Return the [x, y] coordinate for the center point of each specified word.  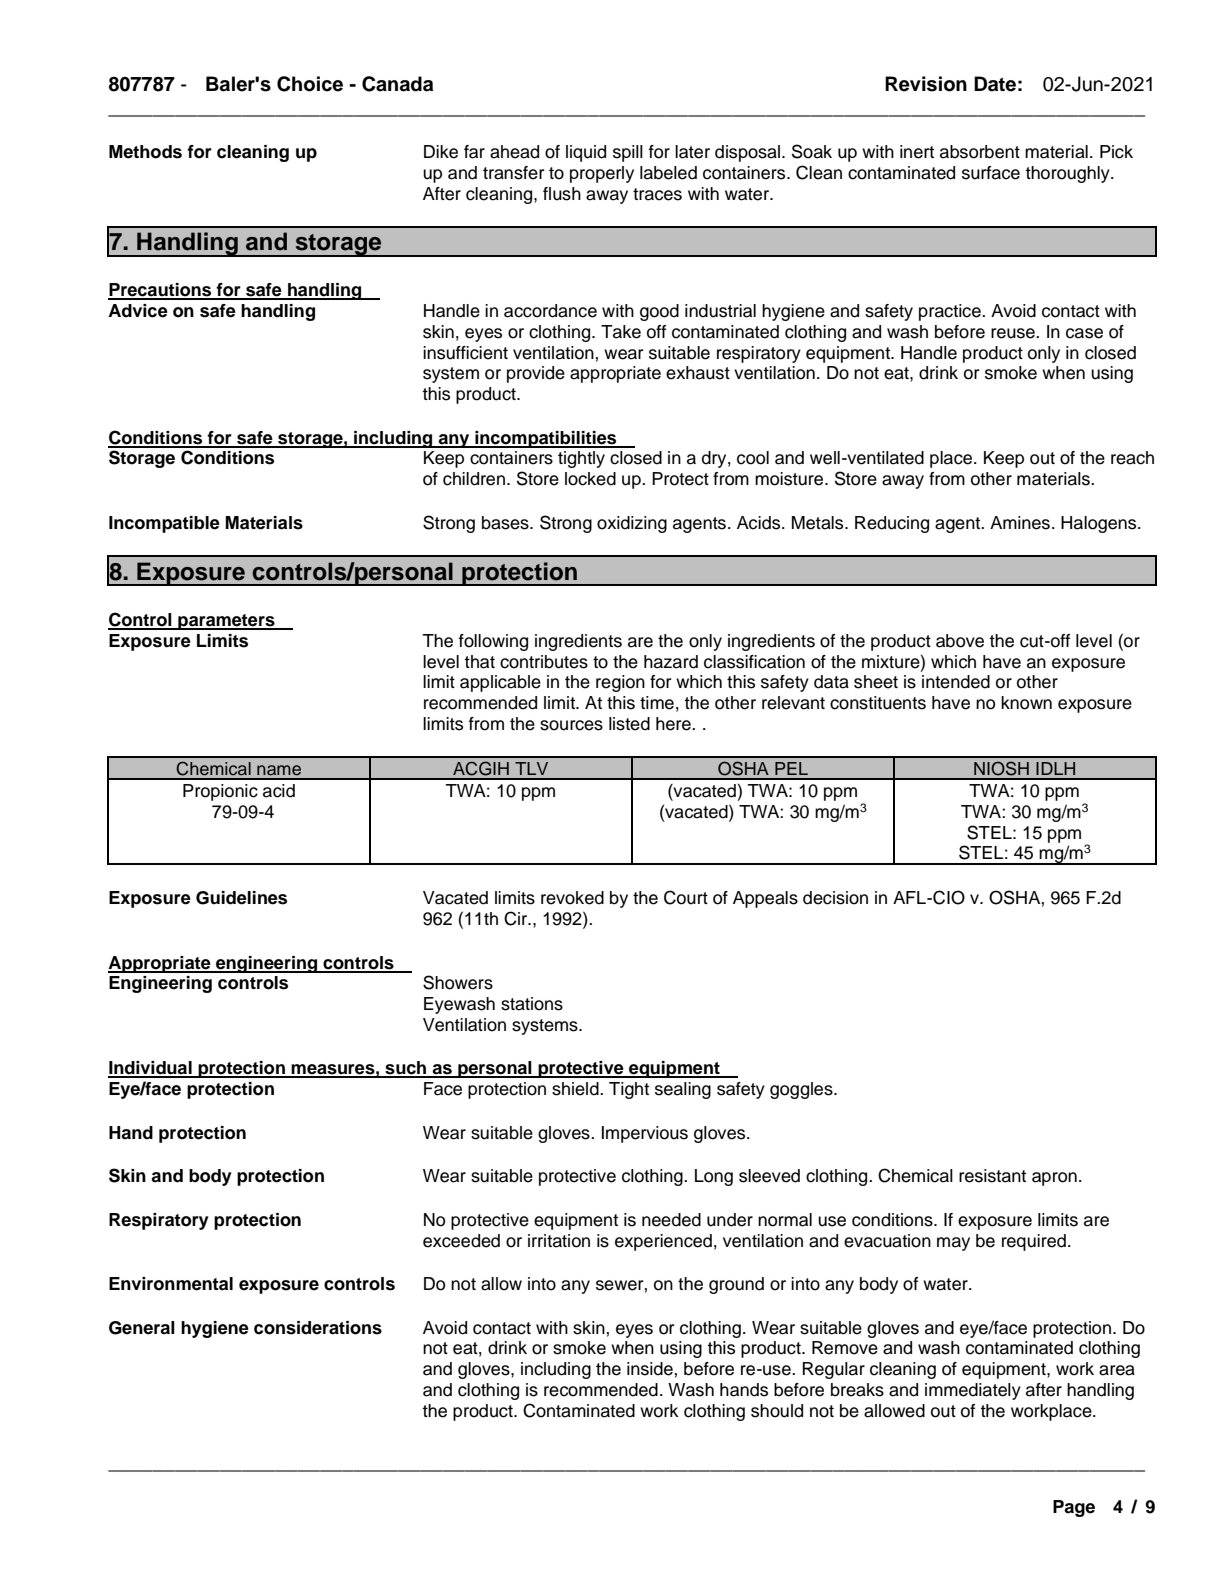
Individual [151, 1069]
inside [650, 1369]
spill [628, 153]
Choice [310, 84]
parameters [226, 622]
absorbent [980, 152]
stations [532, 1004]
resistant [992, 1176]
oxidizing [632, 524]
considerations [318, 1328]
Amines [1020, 523]
